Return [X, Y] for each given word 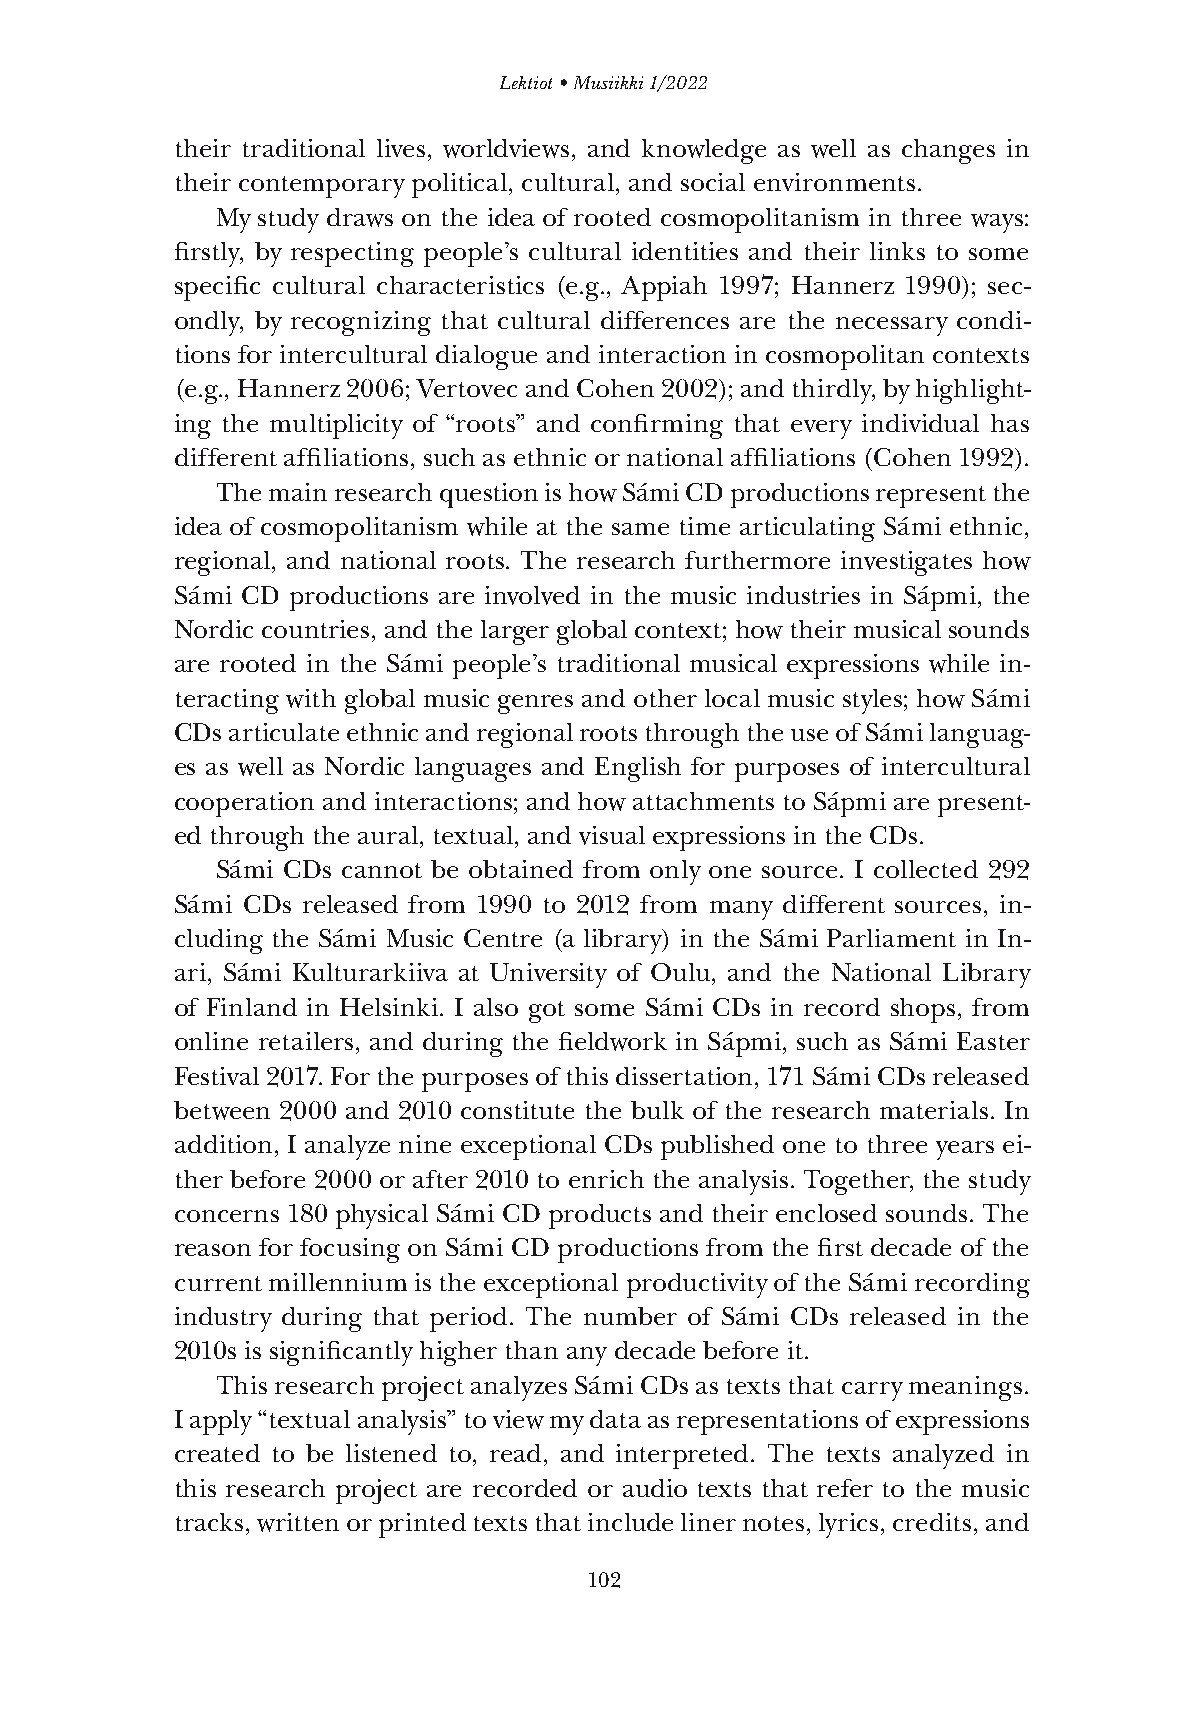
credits [932, 1522]
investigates [906, 563]
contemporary [322, 187]
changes [948, 151]
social [713, 182]
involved [532, 595]
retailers [306, 1041]
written [298, 1522]
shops [923, 1010]
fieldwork [613, 1041]
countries [315, 629]
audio [655, 1488]
